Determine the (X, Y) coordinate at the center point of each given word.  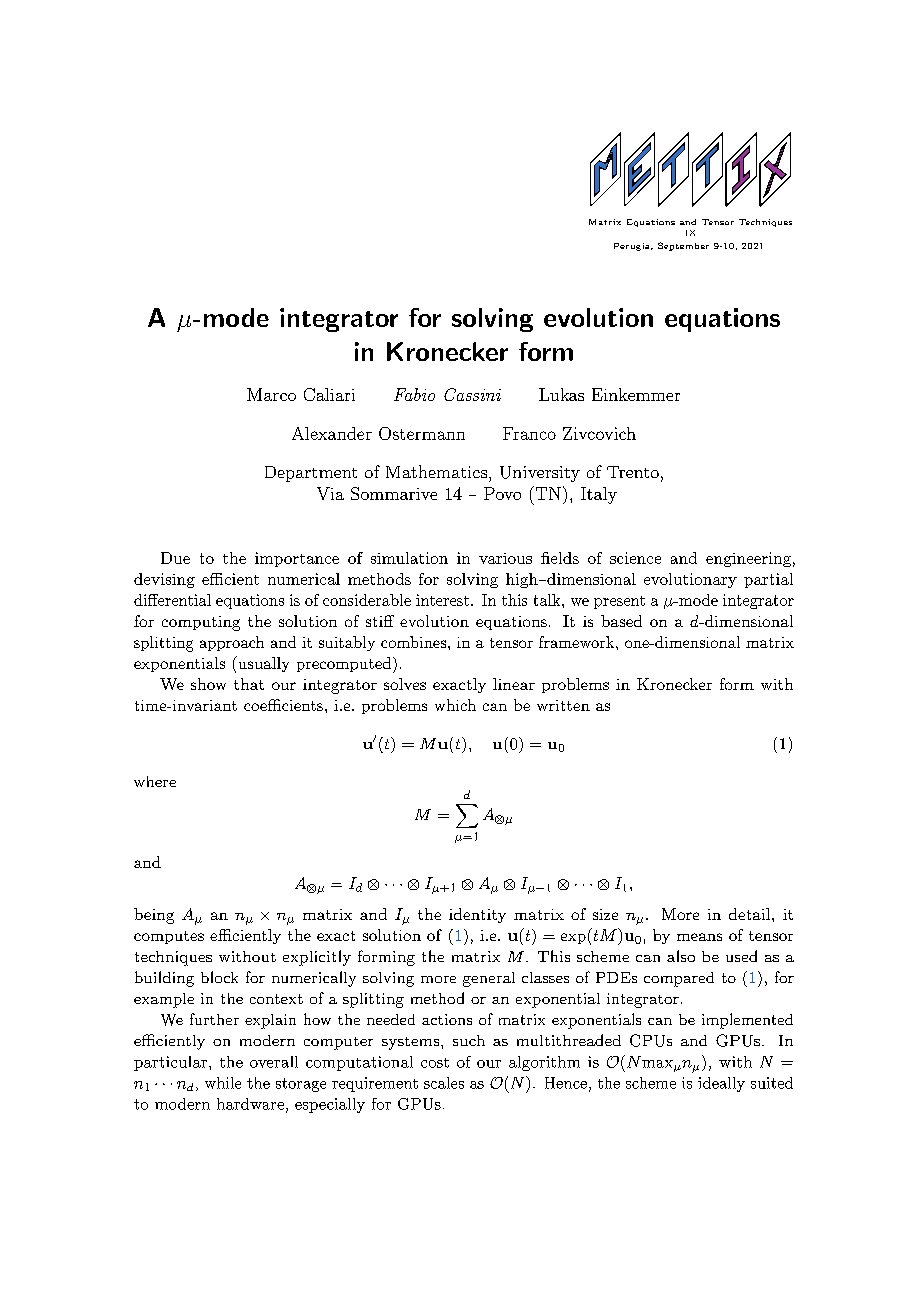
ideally (721, 1084)
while (223, 1083)
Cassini (472, 394)
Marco (271, 394)
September (683, 246)
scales (444, 1083)
